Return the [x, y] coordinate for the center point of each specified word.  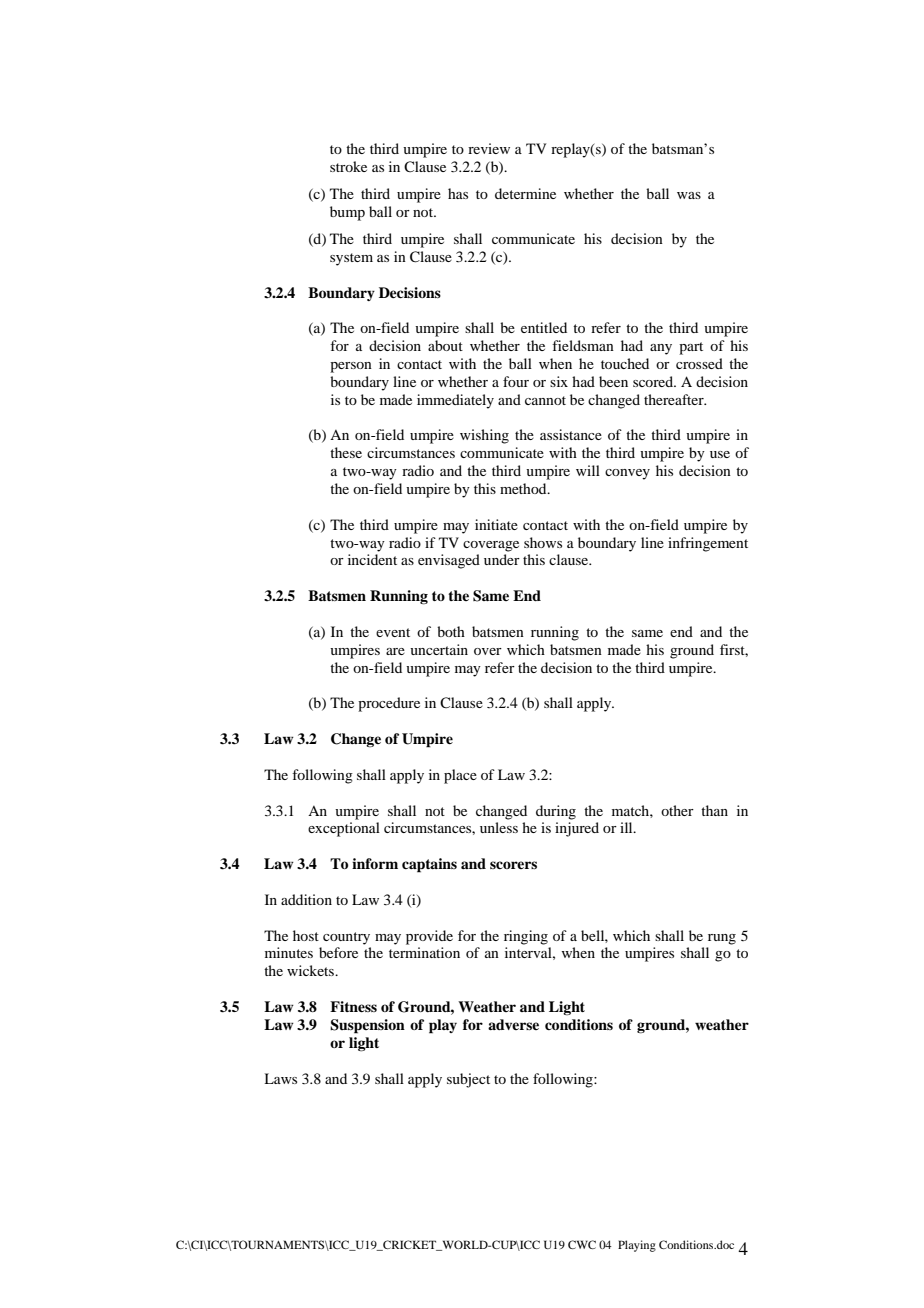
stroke [348, 166]
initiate [496, 524]
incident [372, 559]
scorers [513, 865]
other [677, 810]
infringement [708, 544]
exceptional [344, 829]
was [689, 195]
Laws [280, 1078]
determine [525, 193]
